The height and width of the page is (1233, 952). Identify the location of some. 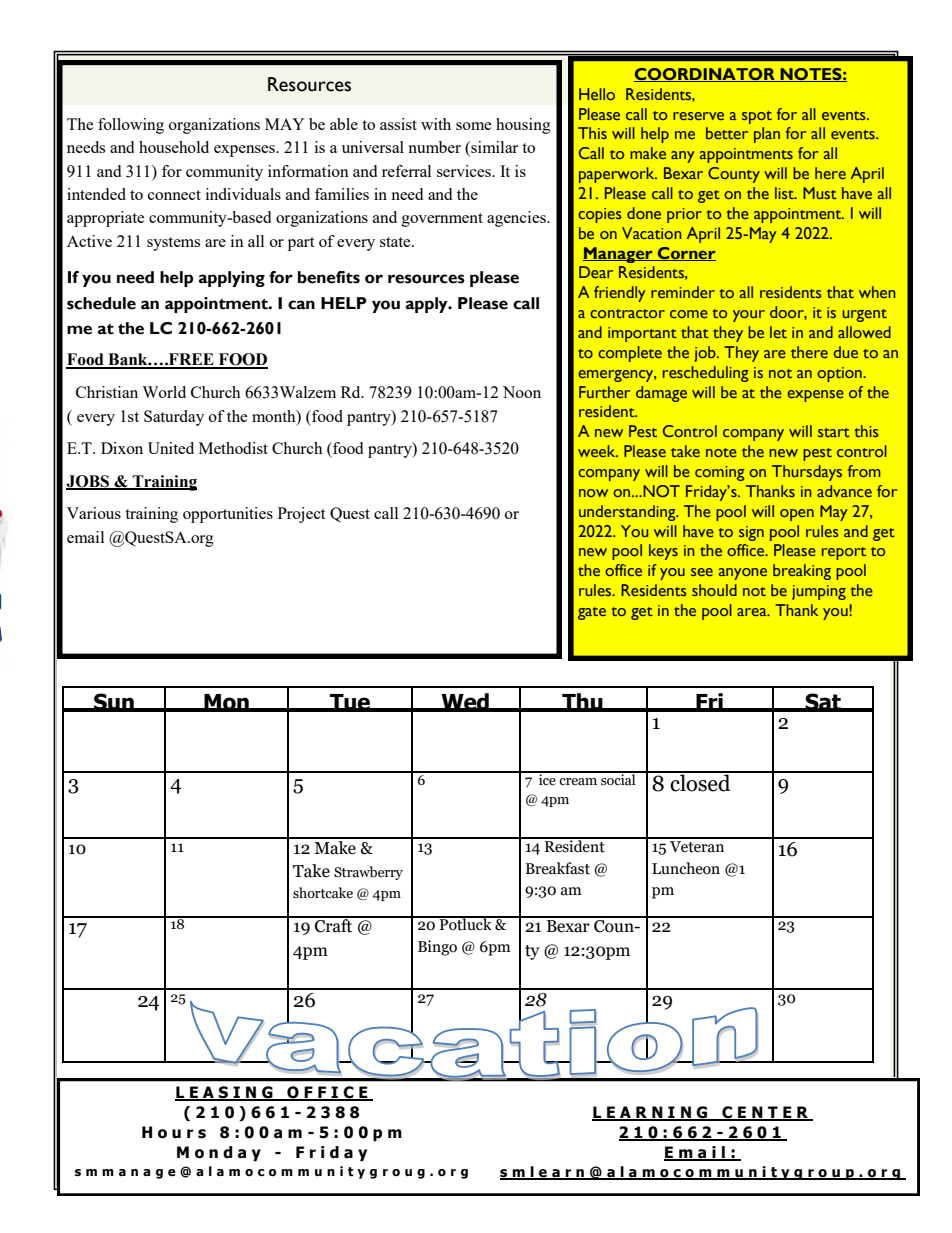
(474, 126).
